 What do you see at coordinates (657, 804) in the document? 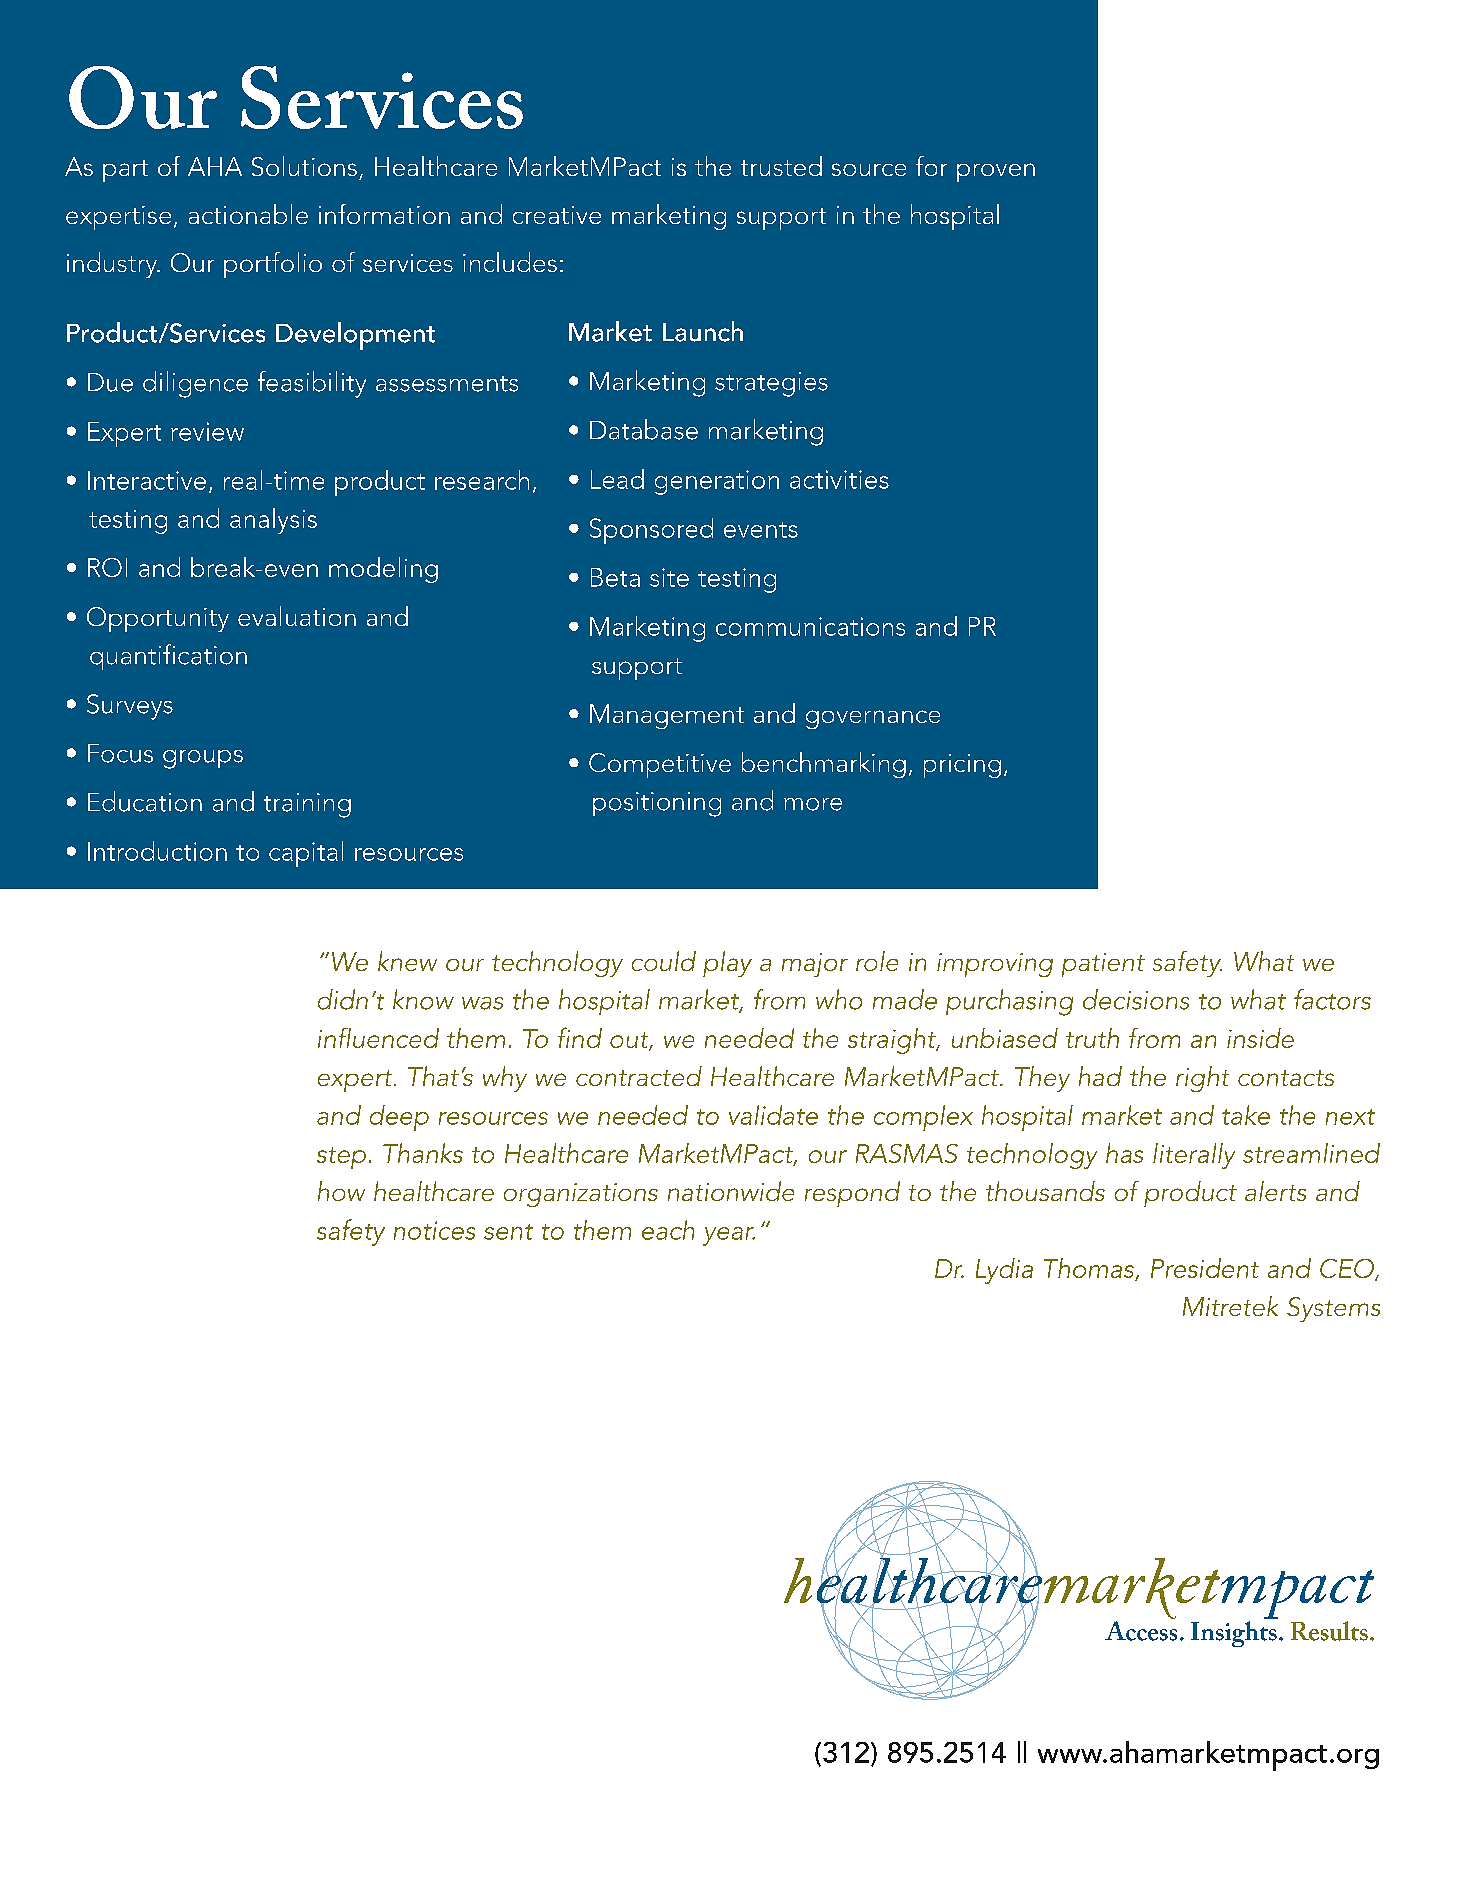
I see `positioning` at bounding box center [657, 804].
